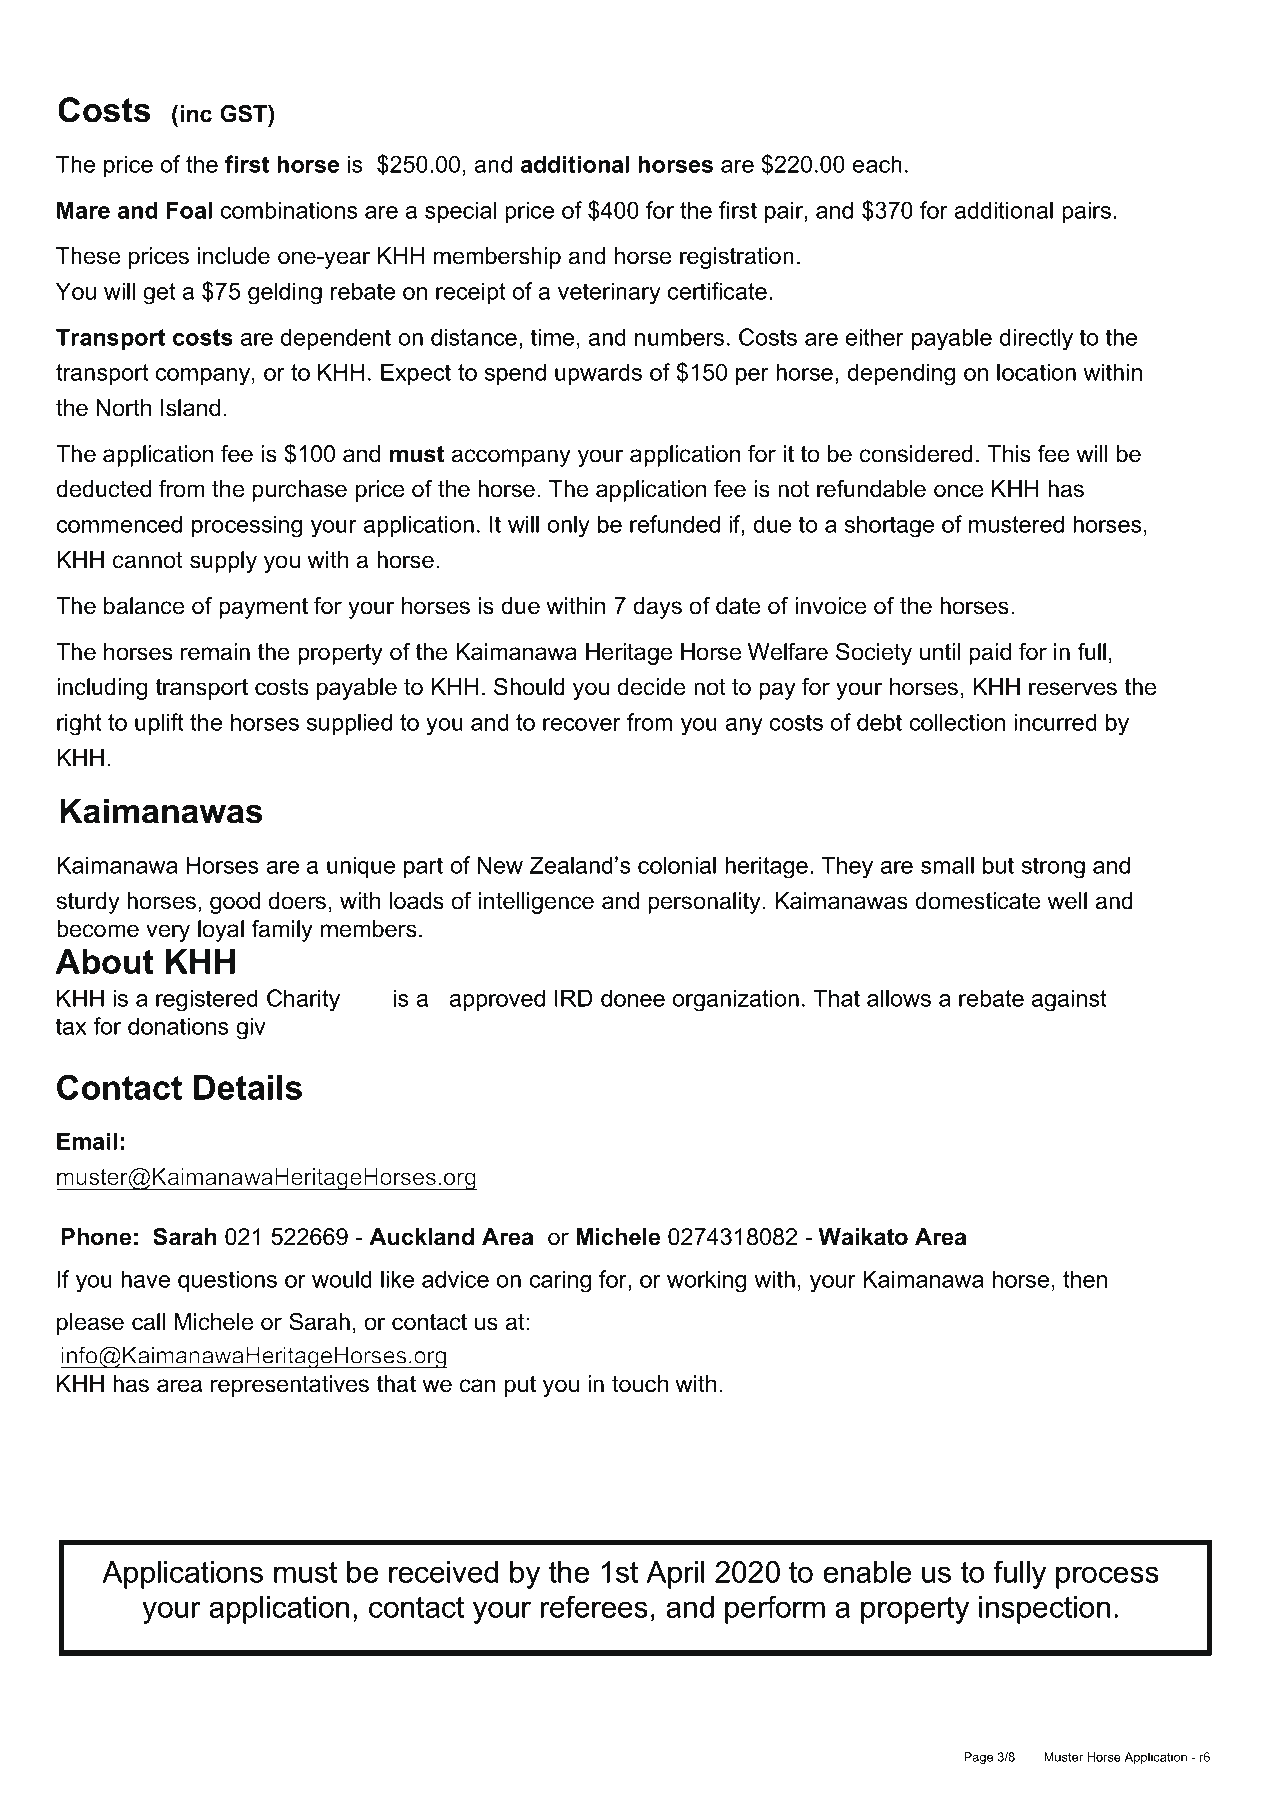 The width and height of the screenshot is (1273, 1798). Describe the element at coordinates (568, 526) in the screenshot. I see `only` at that location.
